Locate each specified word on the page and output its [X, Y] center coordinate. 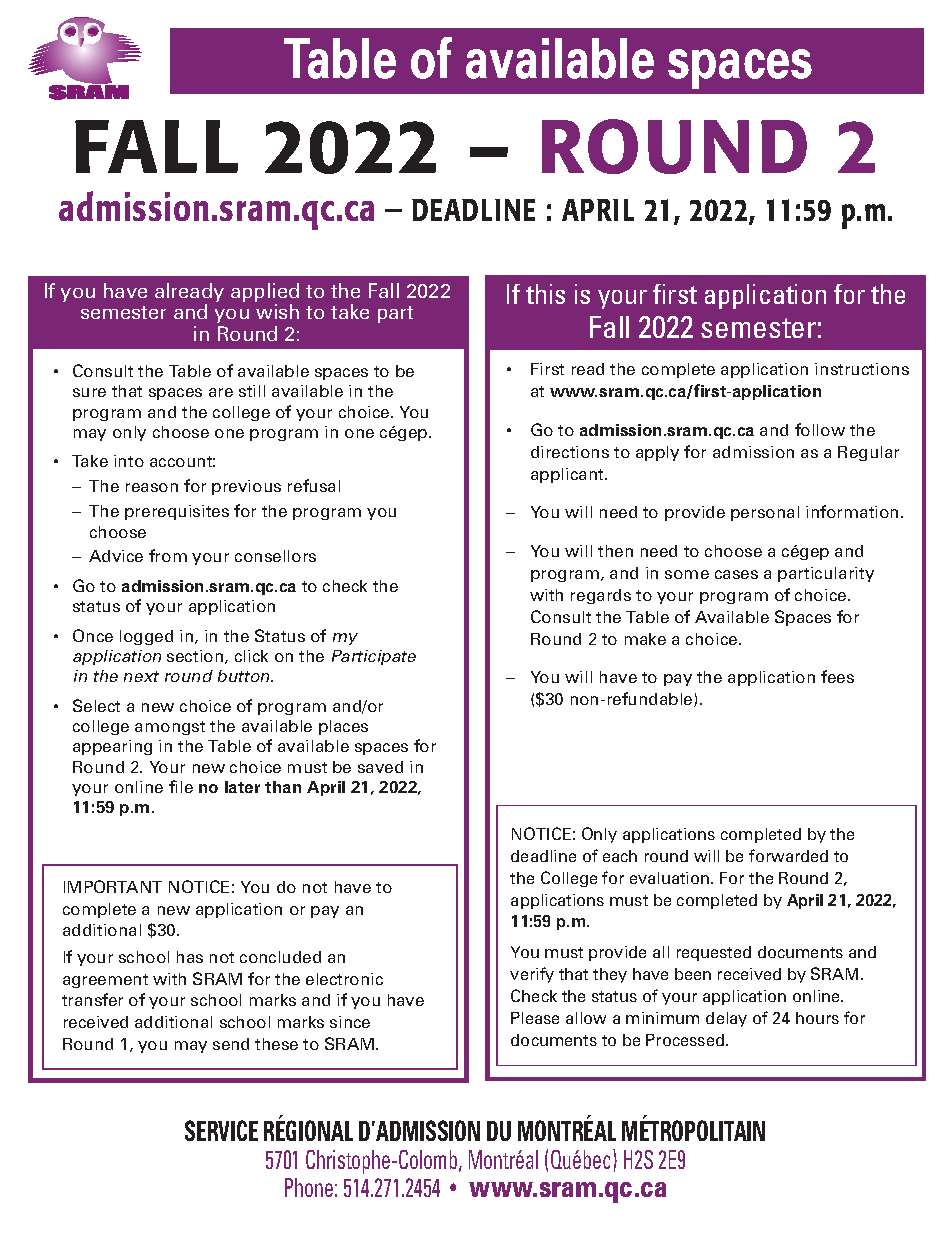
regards [601, 596]
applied [265, 292]
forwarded [788, 855]
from [168, 555]
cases [736, 574]
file [181, 786]
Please [535, 1018]
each [620, 856]
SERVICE [221, 1130]
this [545, 294]
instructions [862, 369]
